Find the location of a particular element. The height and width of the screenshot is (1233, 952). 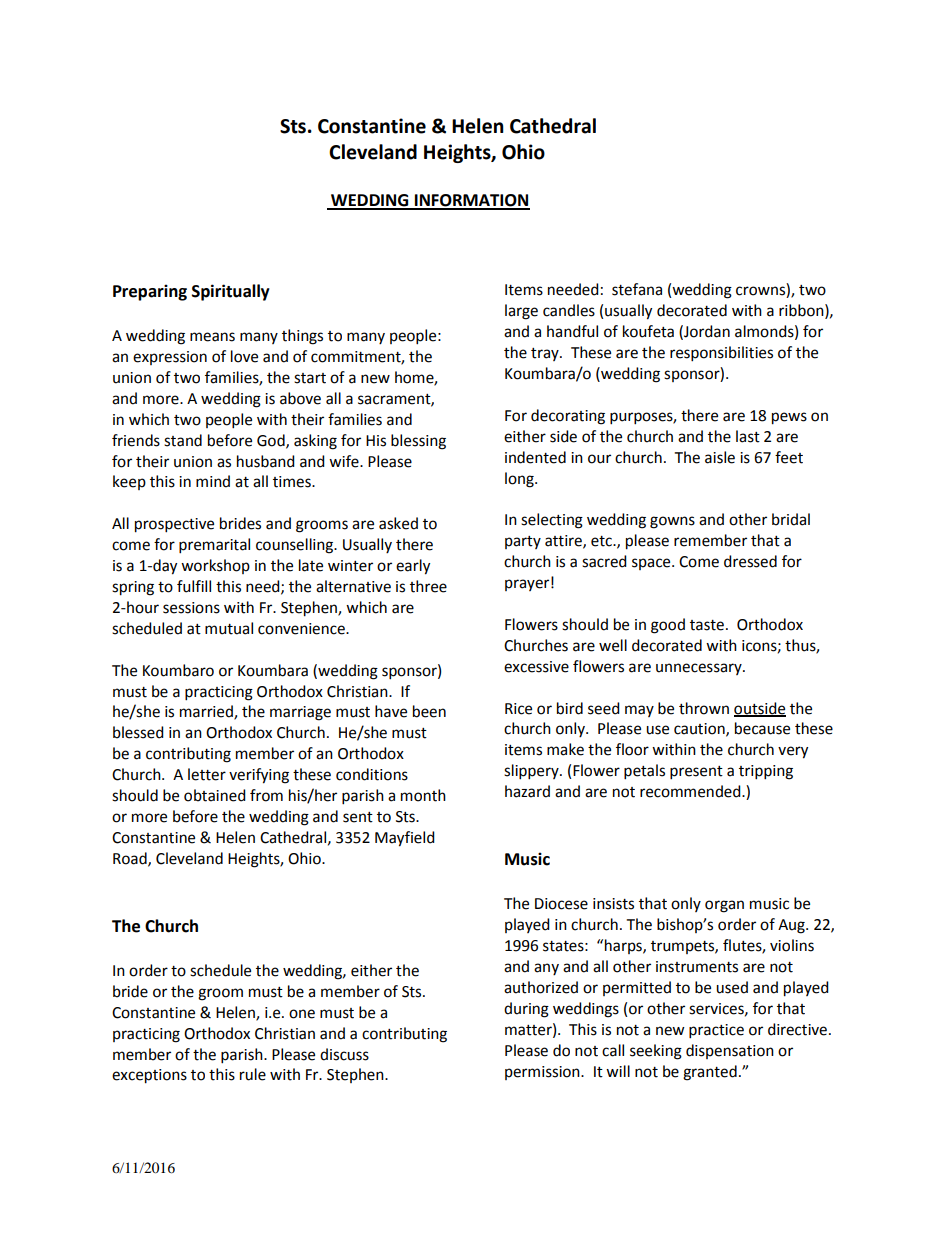

responsibilities is located at coordinates (721, 354).
